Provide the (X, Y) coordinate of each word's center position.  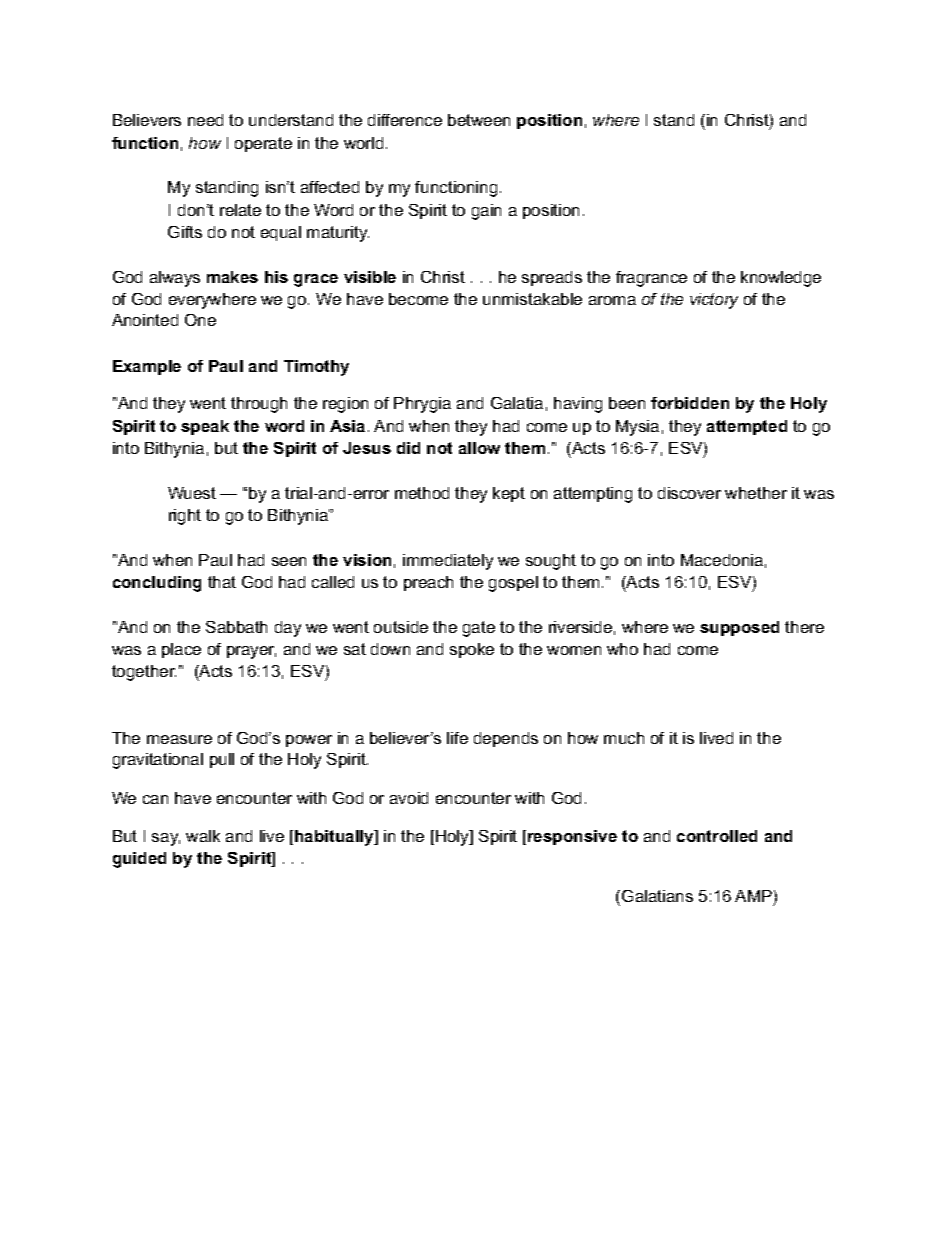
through (259, 405)
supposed (739, 628)
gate (479, 629)
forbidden (690, 403)
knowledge (781, 279)
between (479, 120)
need (205, 120)
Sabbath (236, 627)
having (578, 405)
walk (203, 836)
